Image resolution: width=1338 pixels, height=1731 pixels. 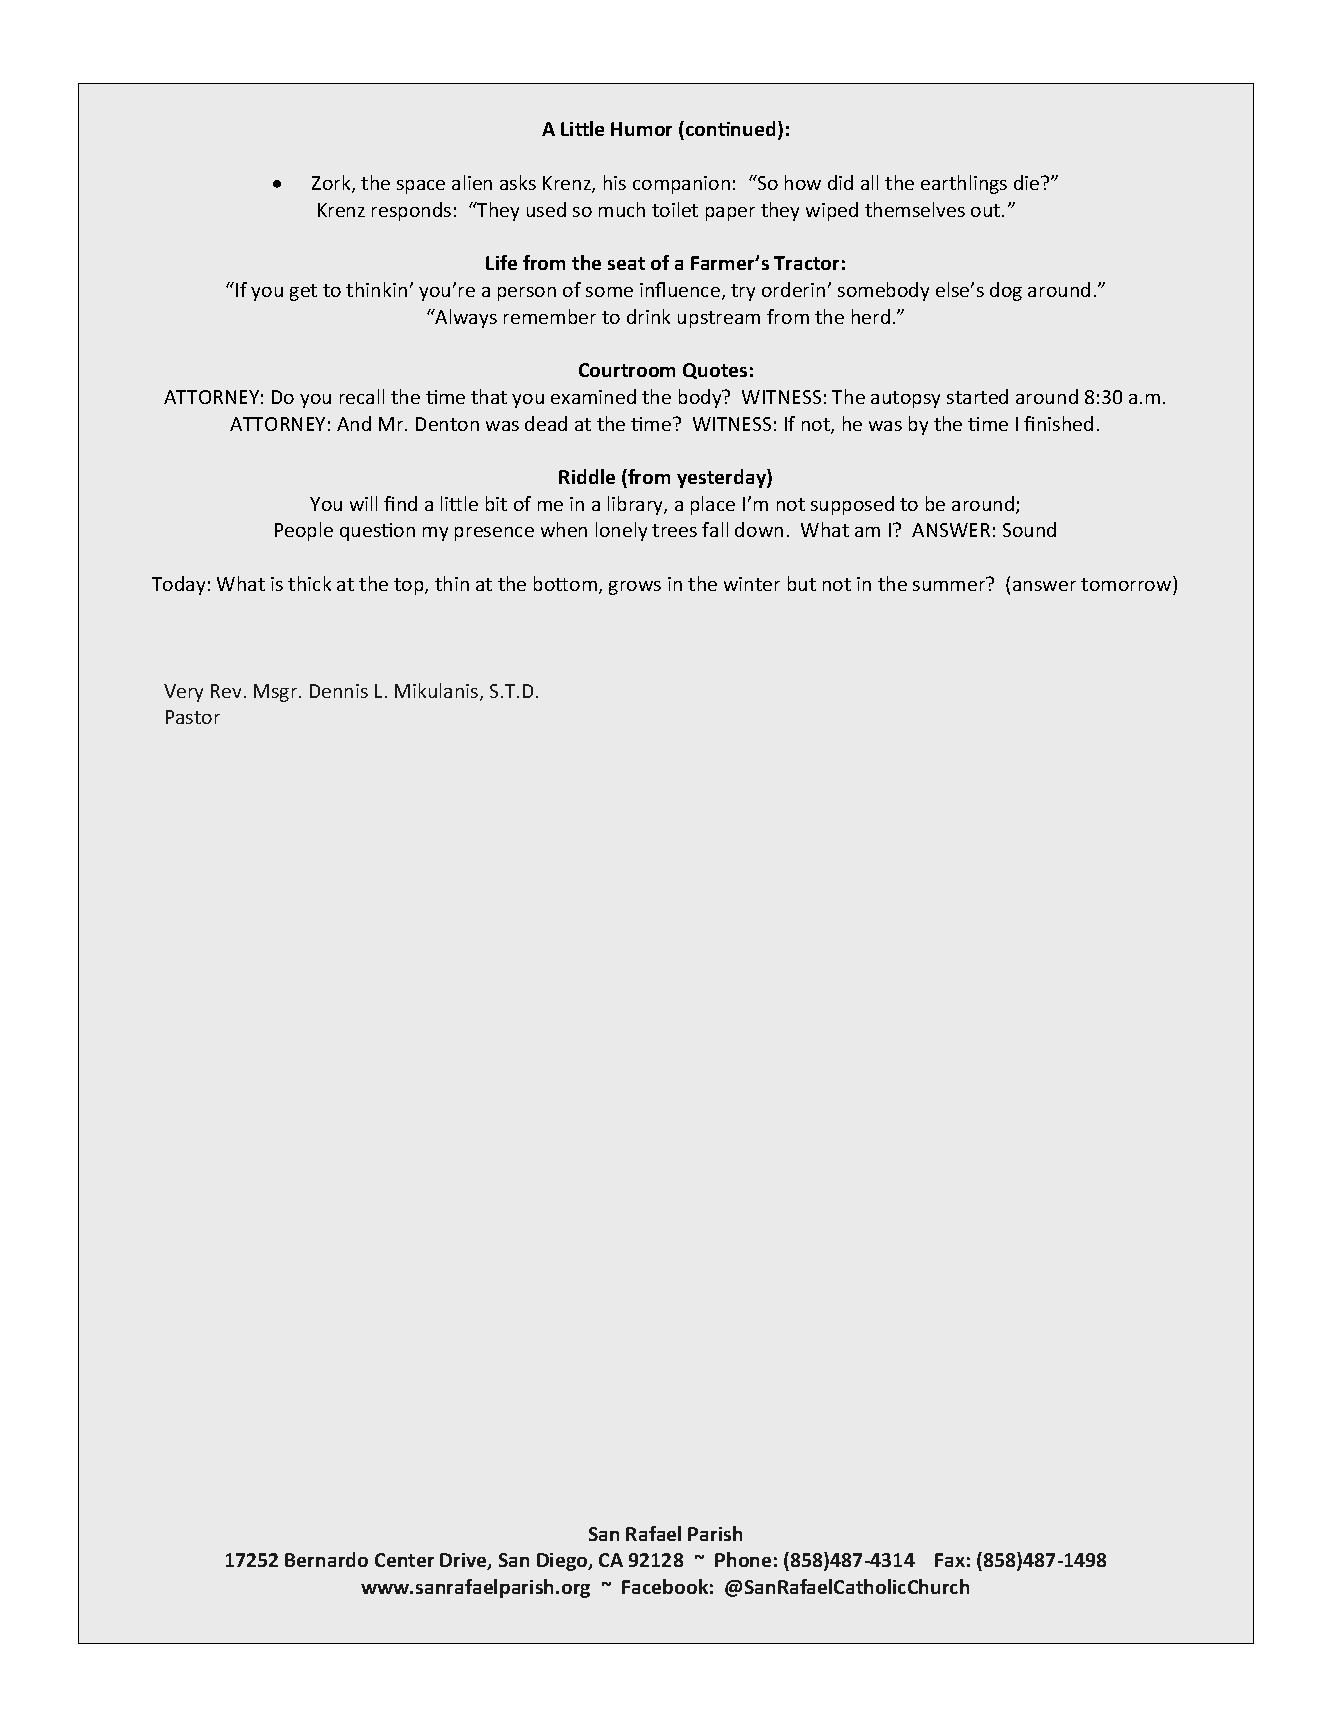 What do you see at coordinates (326, 1559) in the screenshot?
I see `Bernardo` at bounding box center [326, 1559].
